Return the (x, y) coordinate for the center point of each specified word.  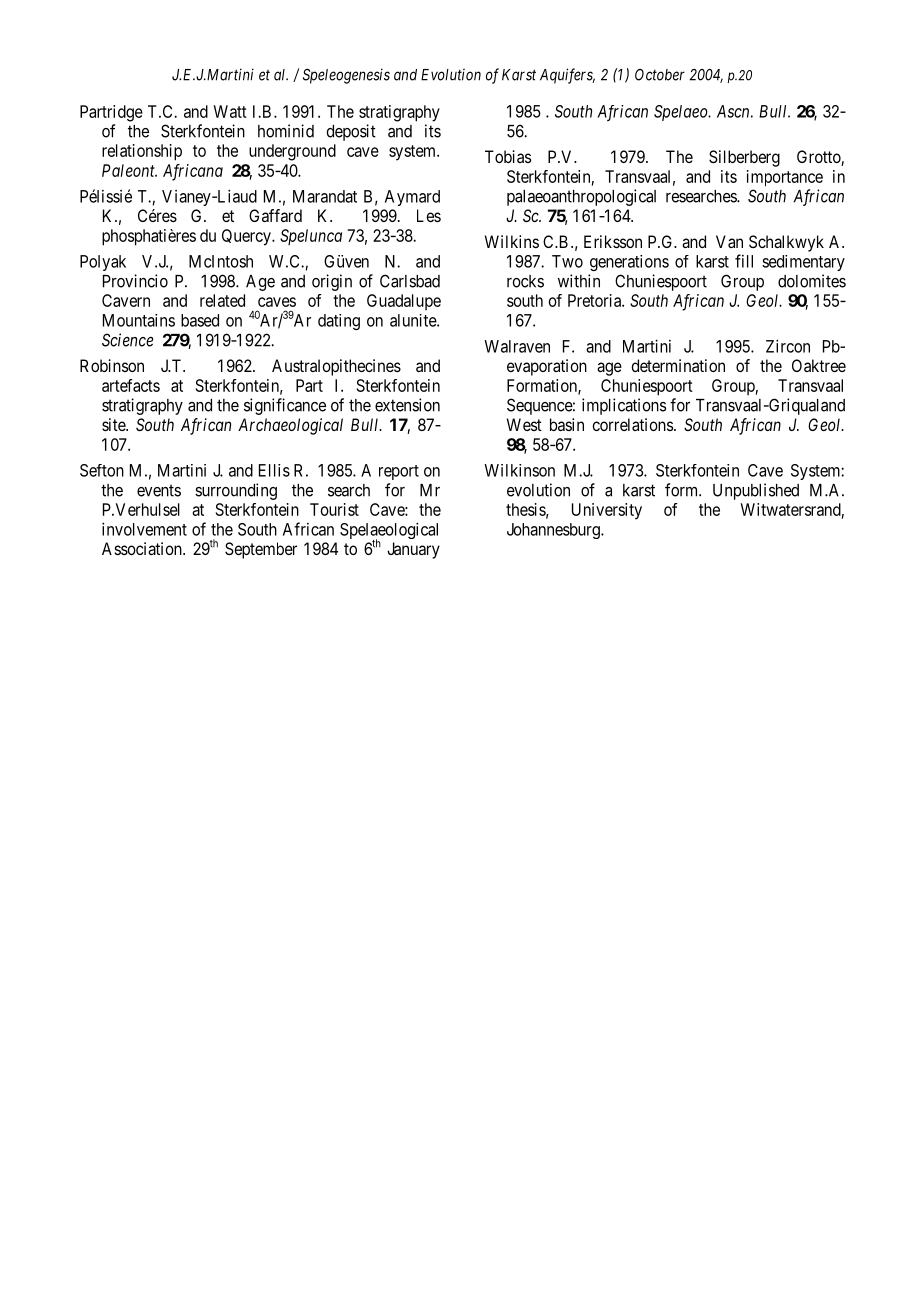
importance (785, 178)
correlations (632, 424)
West (524, 424)
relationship (142, 152)
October (660, 75)
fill (744, 261)
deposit (351, 132)
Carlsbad (410, 281)
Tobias (508, 156)
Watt (230, 111)
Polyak (103, 263)
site (114, 424)
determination (678, 365)
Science (128, 340)
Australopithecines (336, 367)
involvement (144, 529)
